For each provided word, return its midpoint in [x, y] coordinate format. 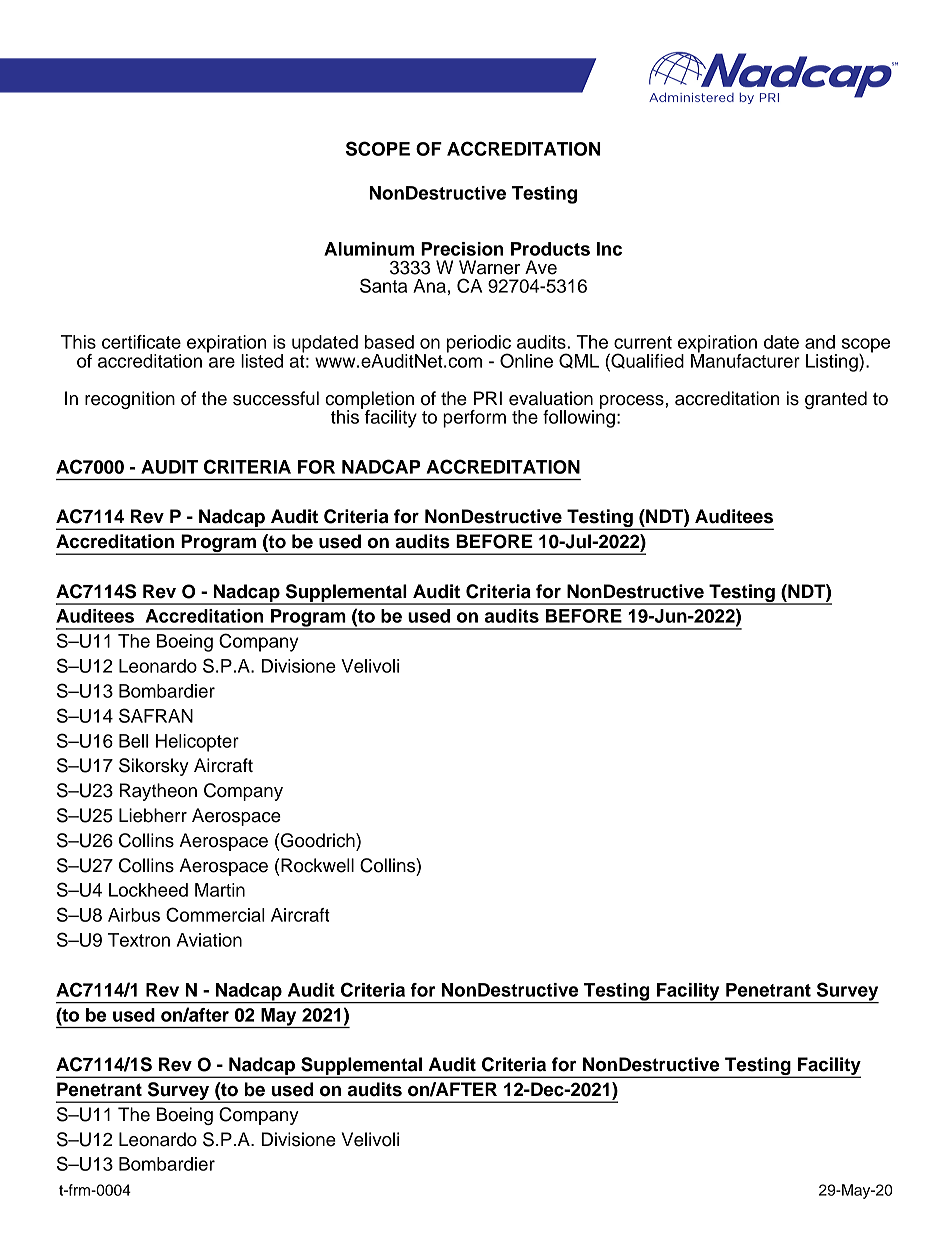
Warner [489, 267]
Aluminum [369, 249]
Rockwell [317, 865]
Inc [609, 249]
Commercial [215, 914]
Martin [220, 890]
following [579, 417]
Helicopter [197, 743]
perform [474, 419]
